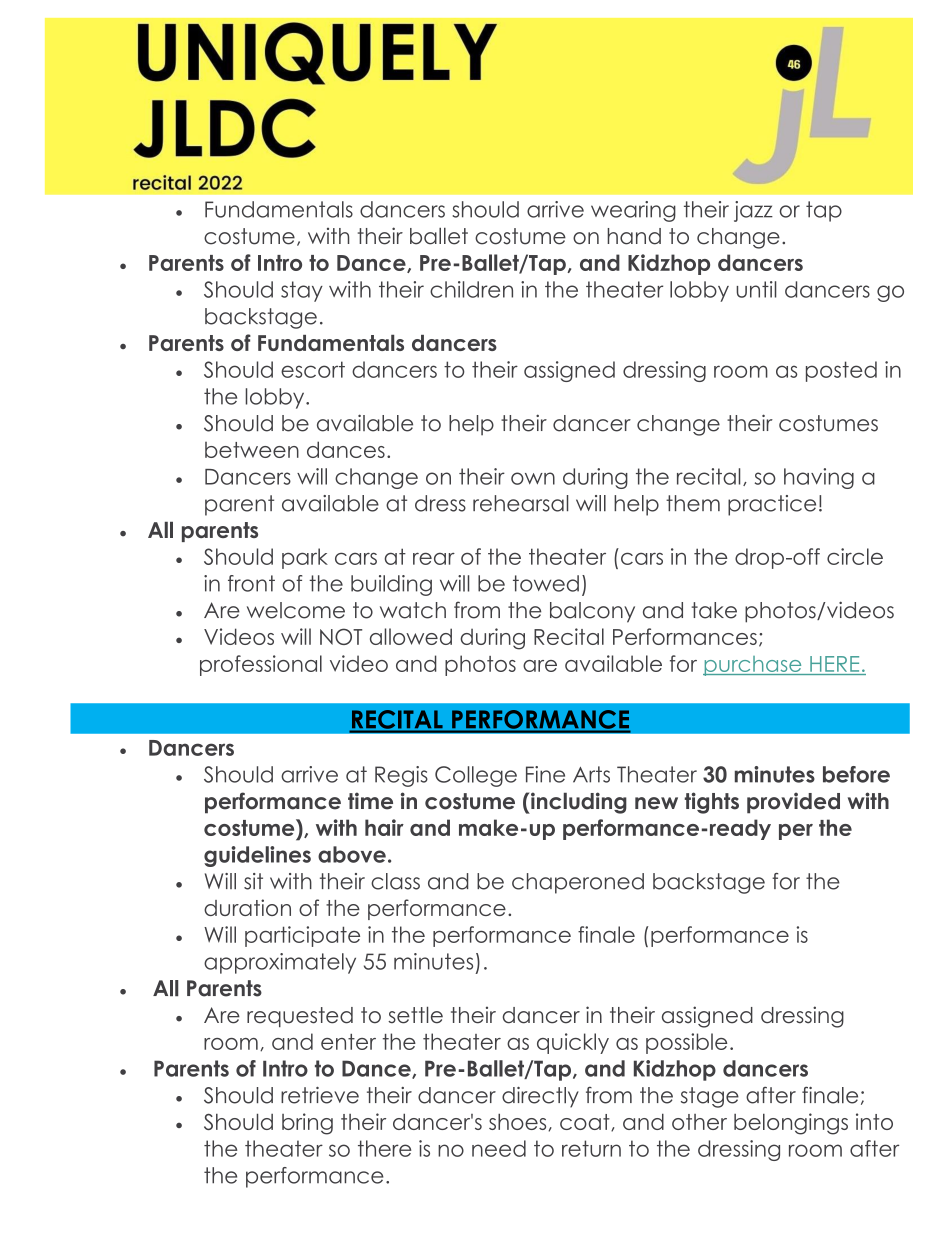  I want to click on jazz, so click(753, 211).
